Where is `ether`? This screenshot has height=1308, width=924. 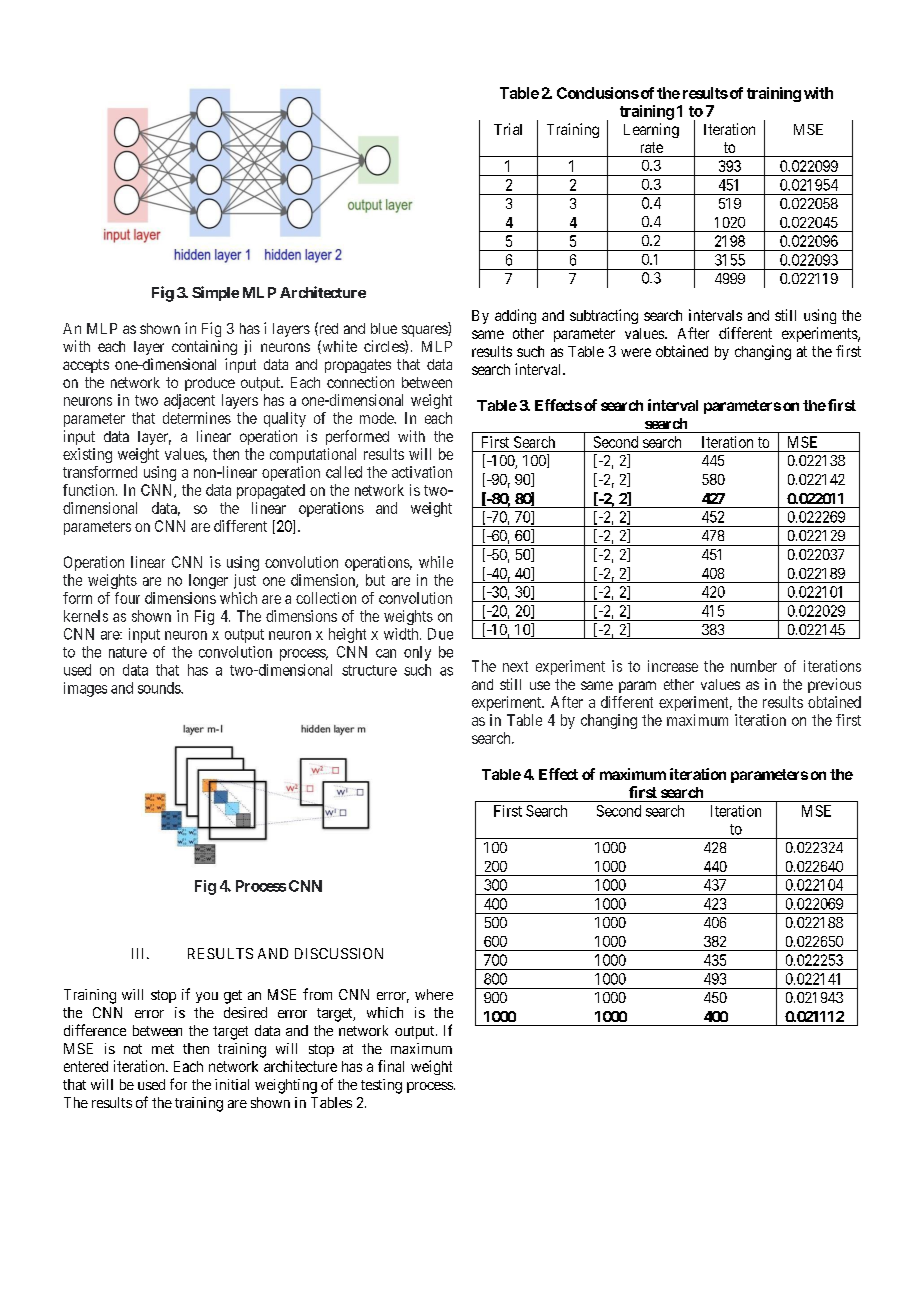 ether is located at coordinates (679, 684).
